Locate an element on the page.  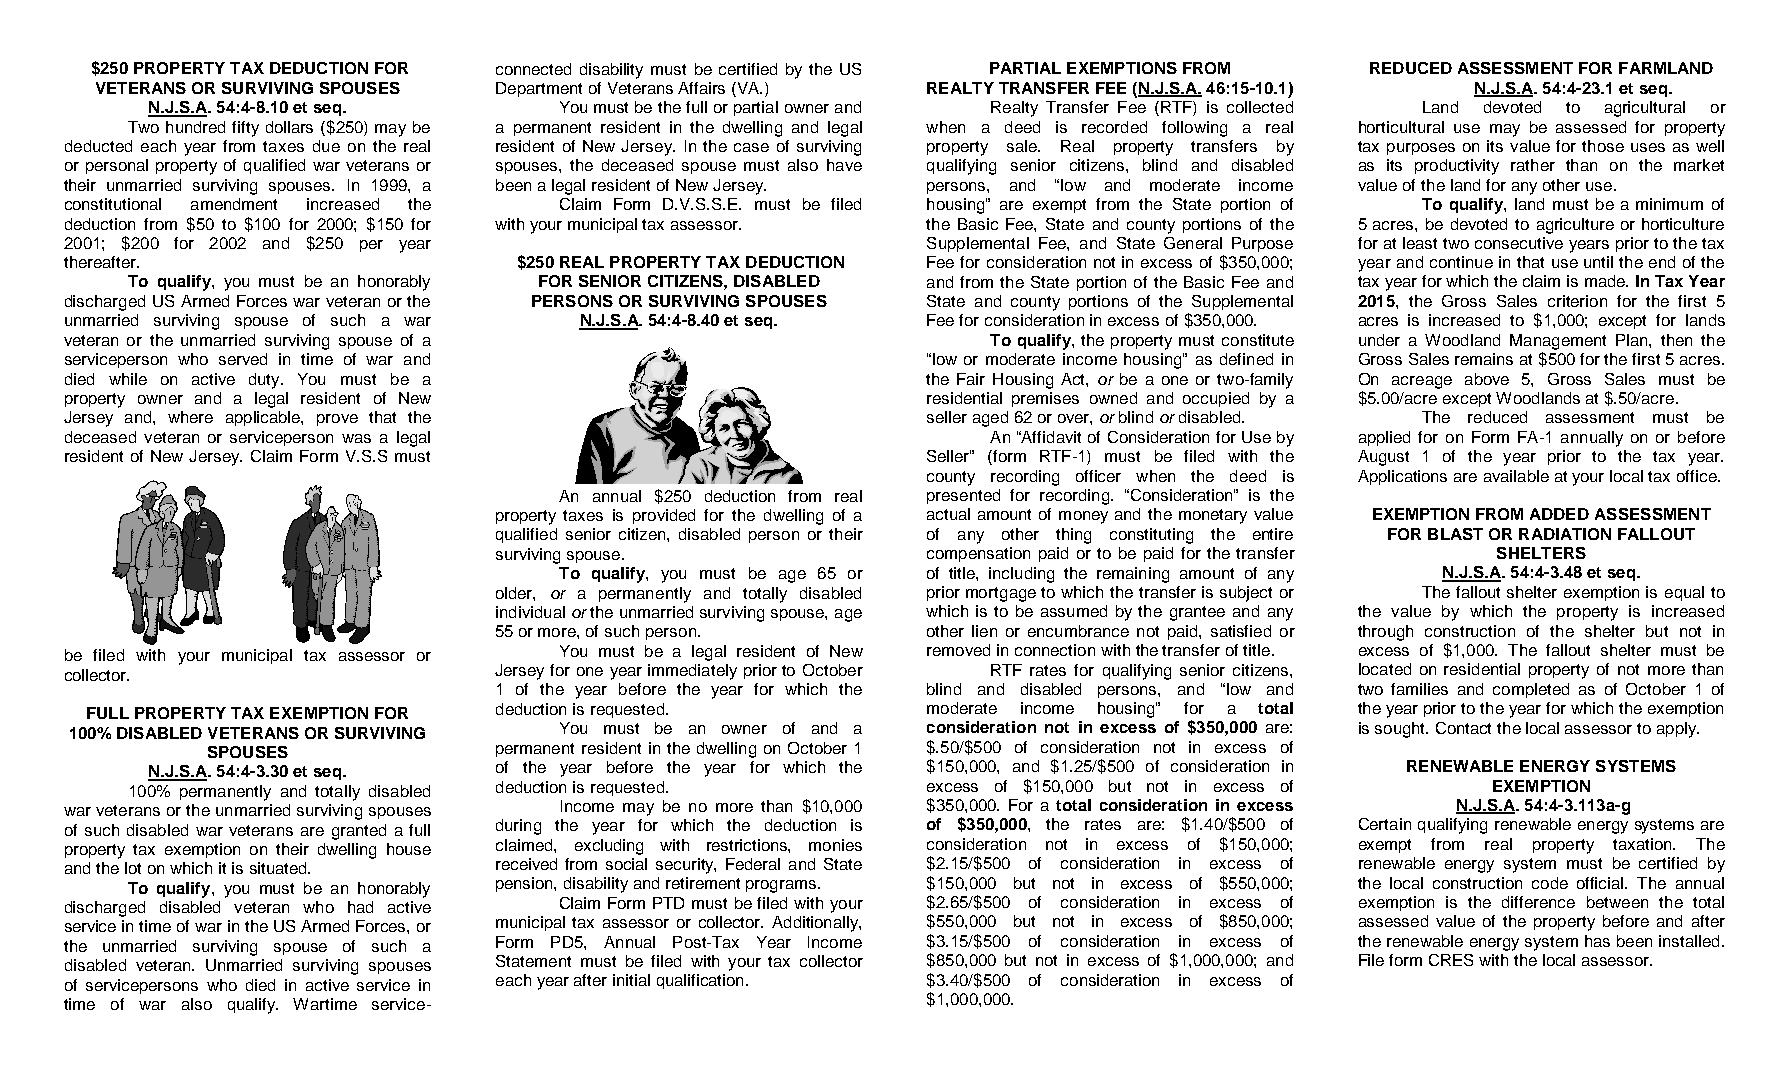
immediately is located at coordinates (692, 672).
